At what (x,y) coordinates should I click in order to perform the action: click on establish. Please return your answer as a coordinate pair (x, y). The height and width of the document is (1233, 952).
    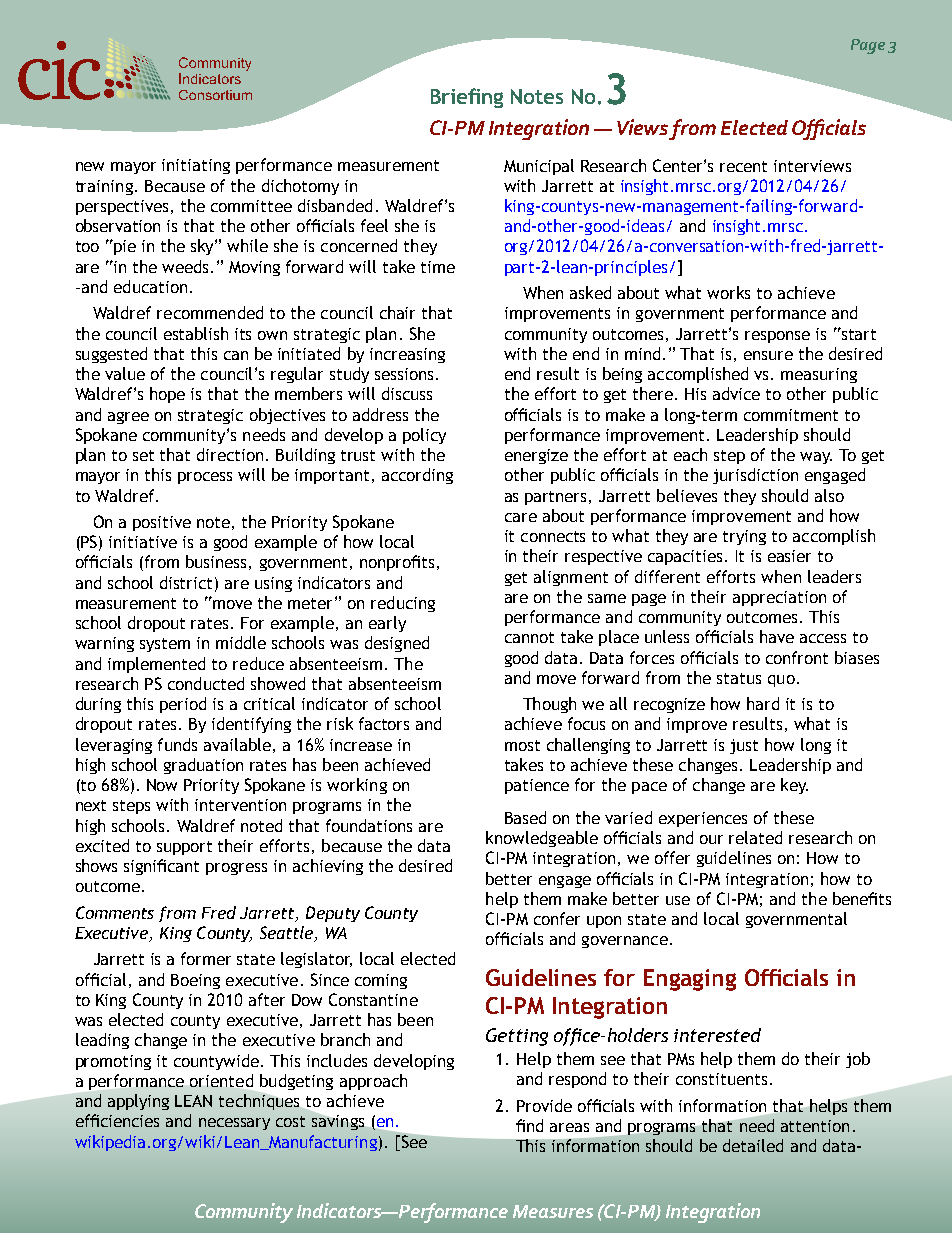
    Looking at the image, I should click on (196, 333).
